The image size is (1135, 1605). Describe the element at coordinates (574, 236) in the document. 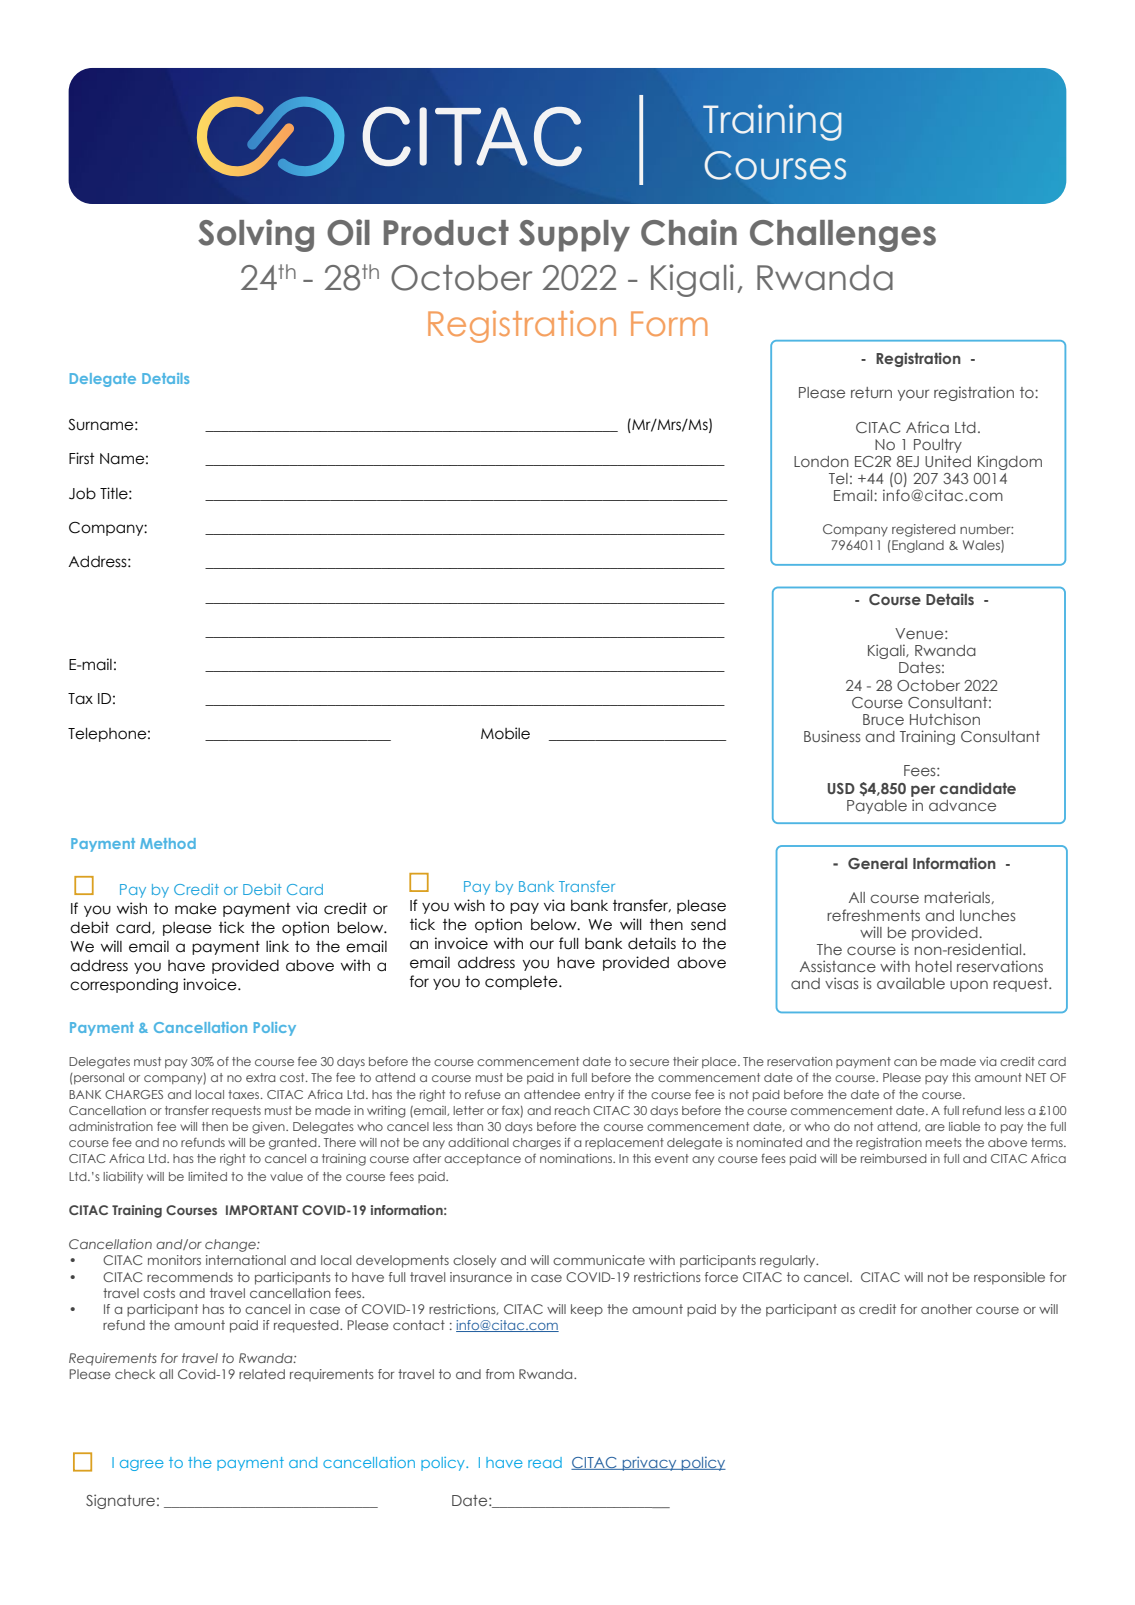

I see `Supply` at that location.
